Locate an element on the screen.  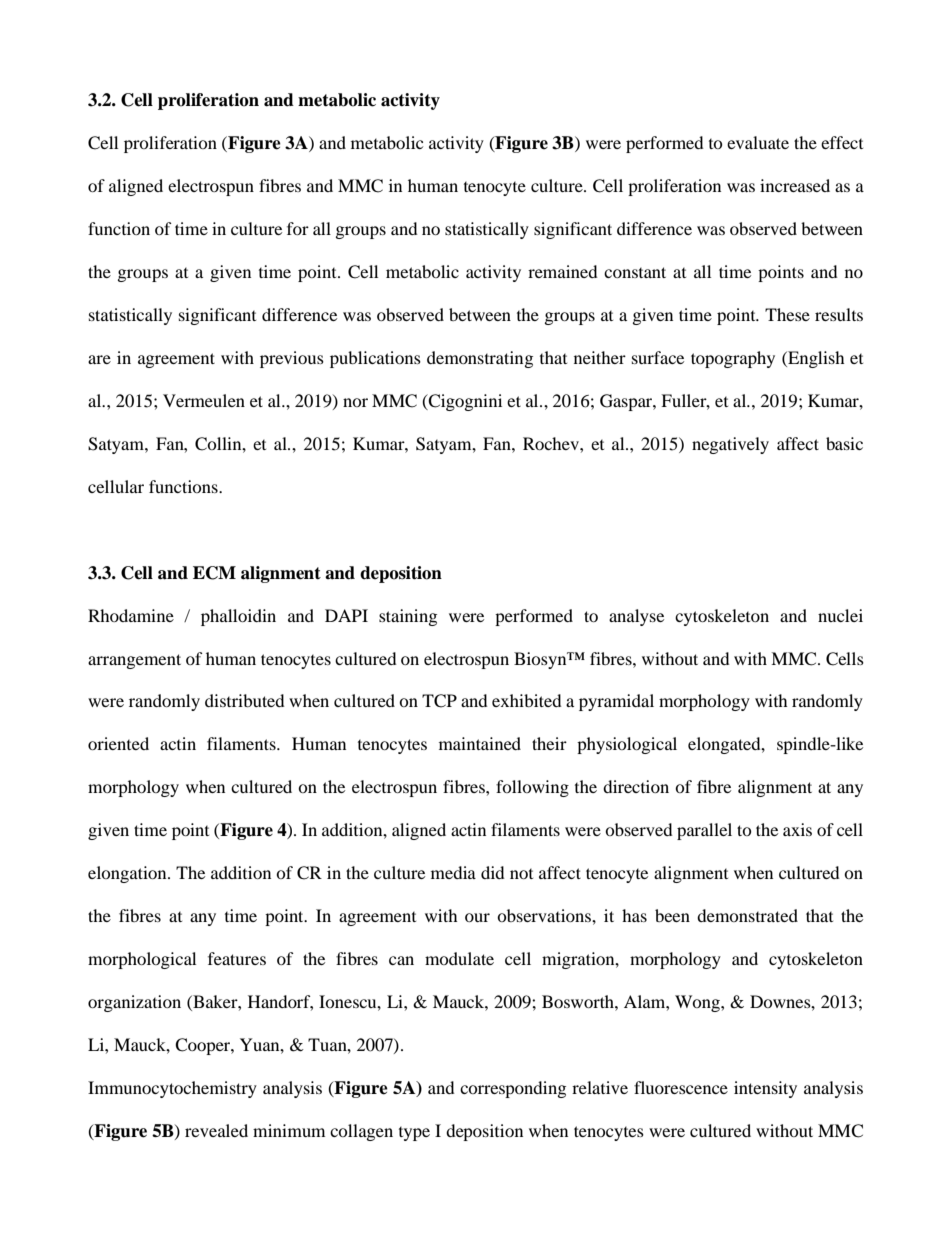
are is located at coordinates (99, 359).
